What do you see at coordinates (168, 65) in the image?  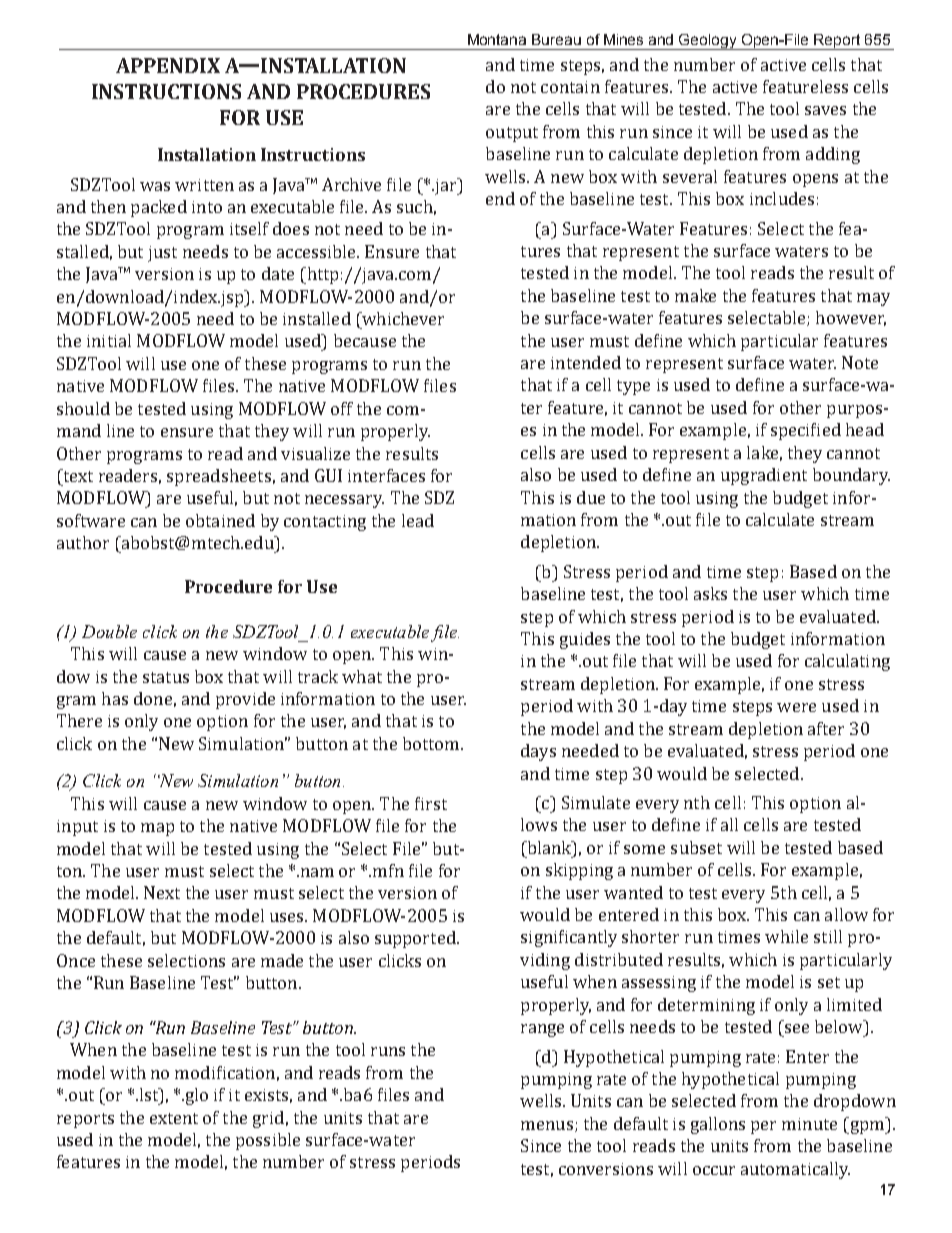 I see `APPENDIX` at bounding box center [168, 65].
